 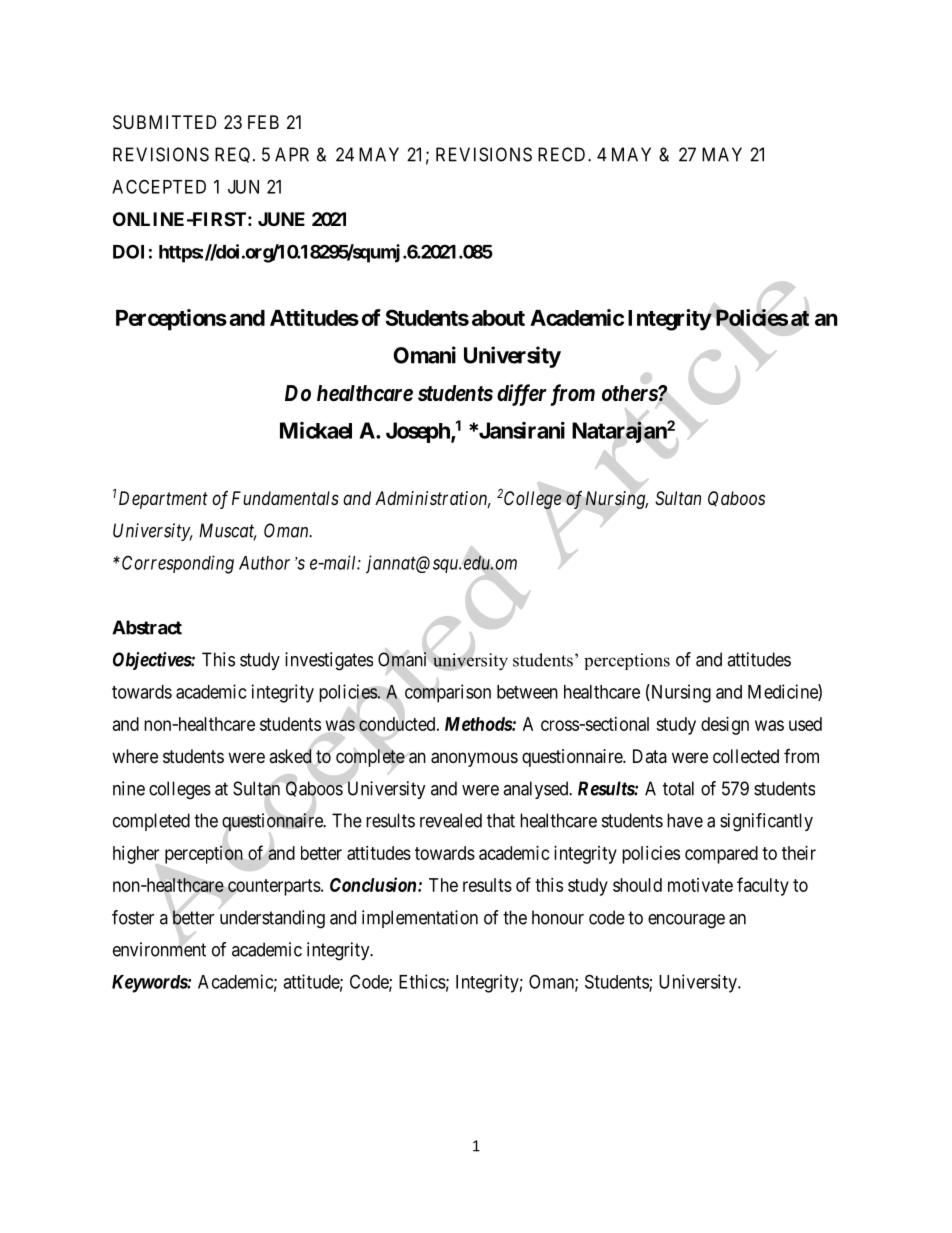 I want to click on collected, so click(x=746, y=756).
